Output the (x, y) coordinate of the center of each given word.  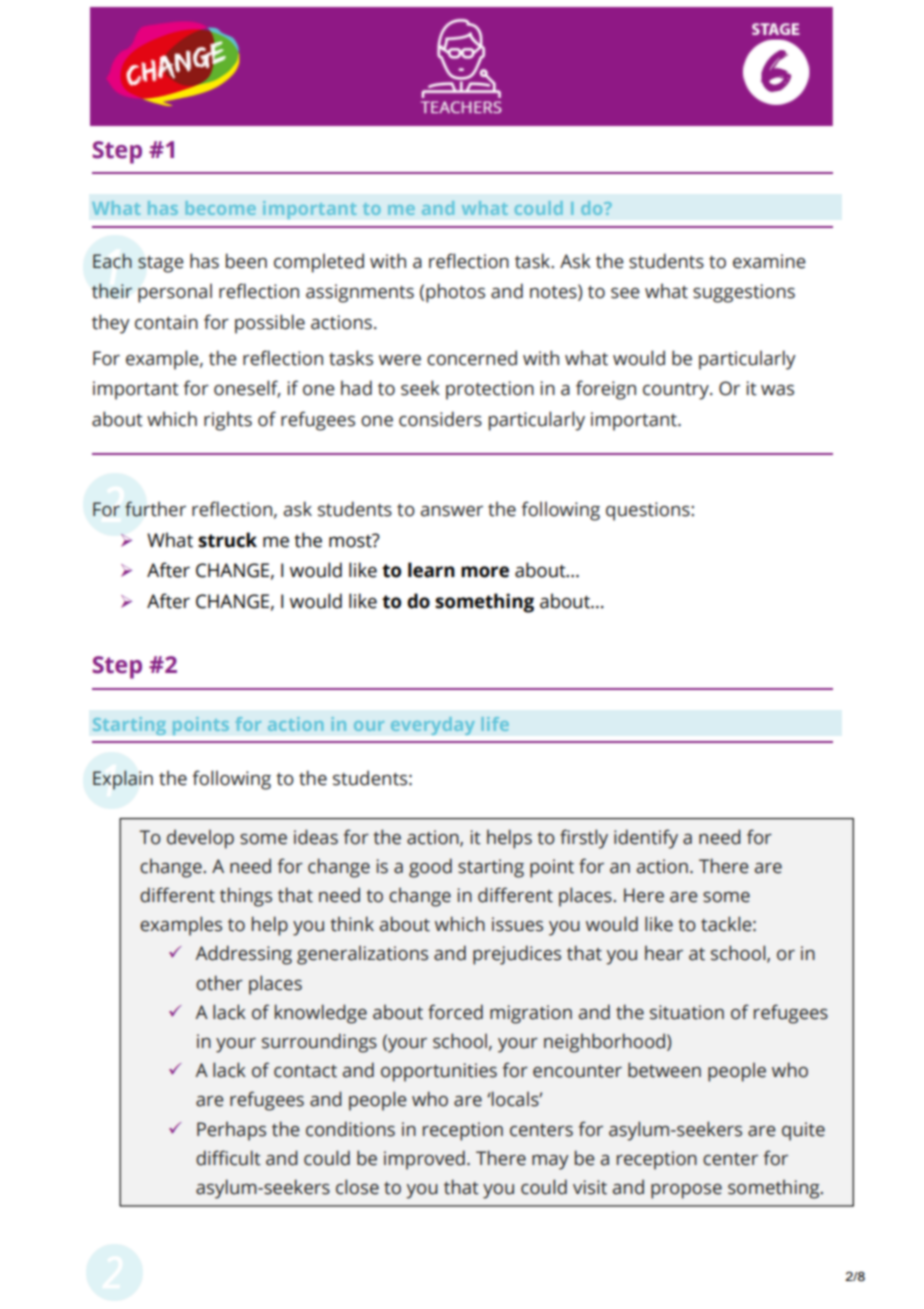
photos (455, 293)
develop (200, 839)
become (221, 208)
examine (769, 261)
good (430, 868)
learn (431, 570)
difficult (228, 1158)
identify (646, 839)
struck (227, 540)
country (677, 391)
